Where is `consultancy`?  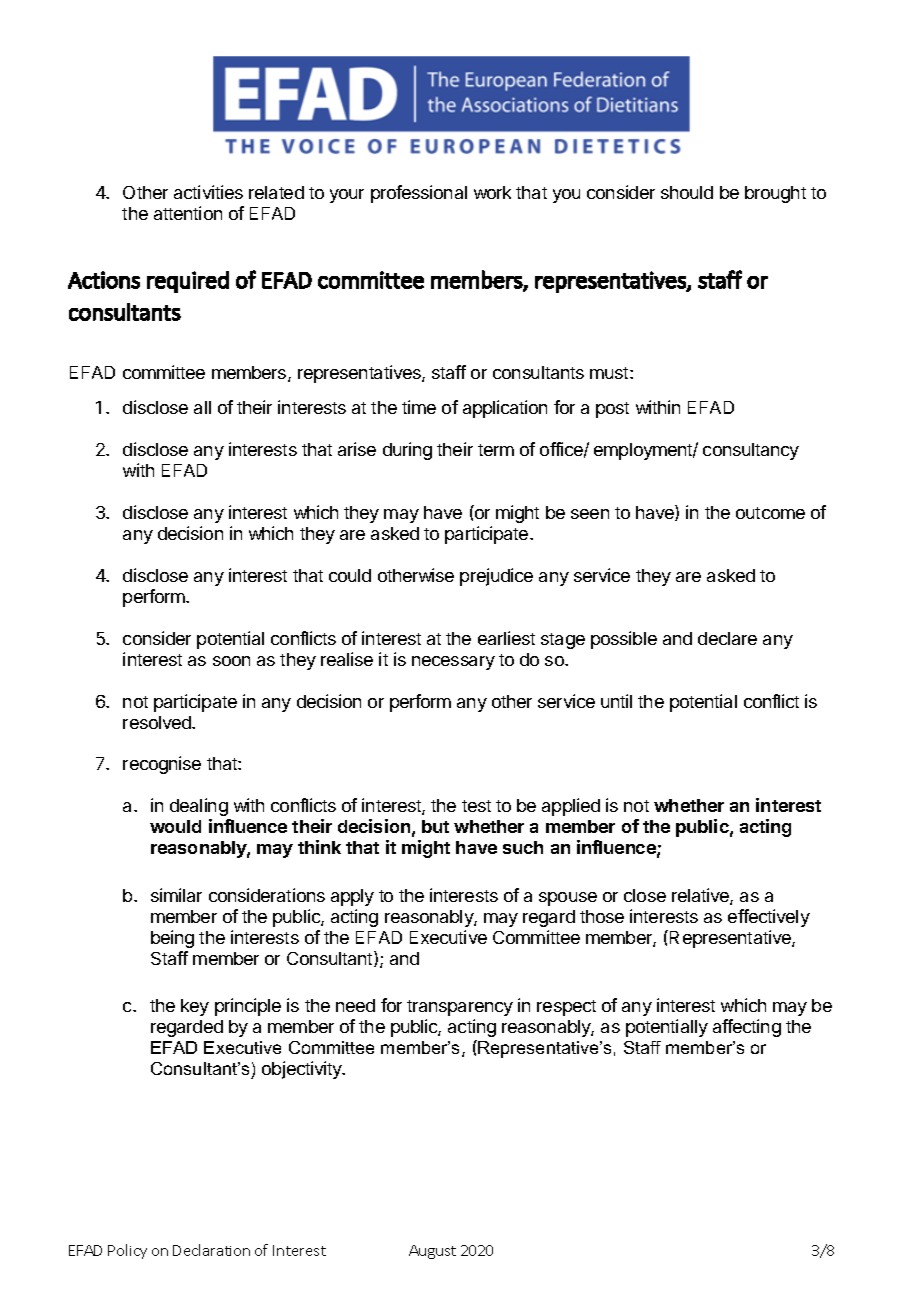
consultancy is located at coordinates (751, 451).
